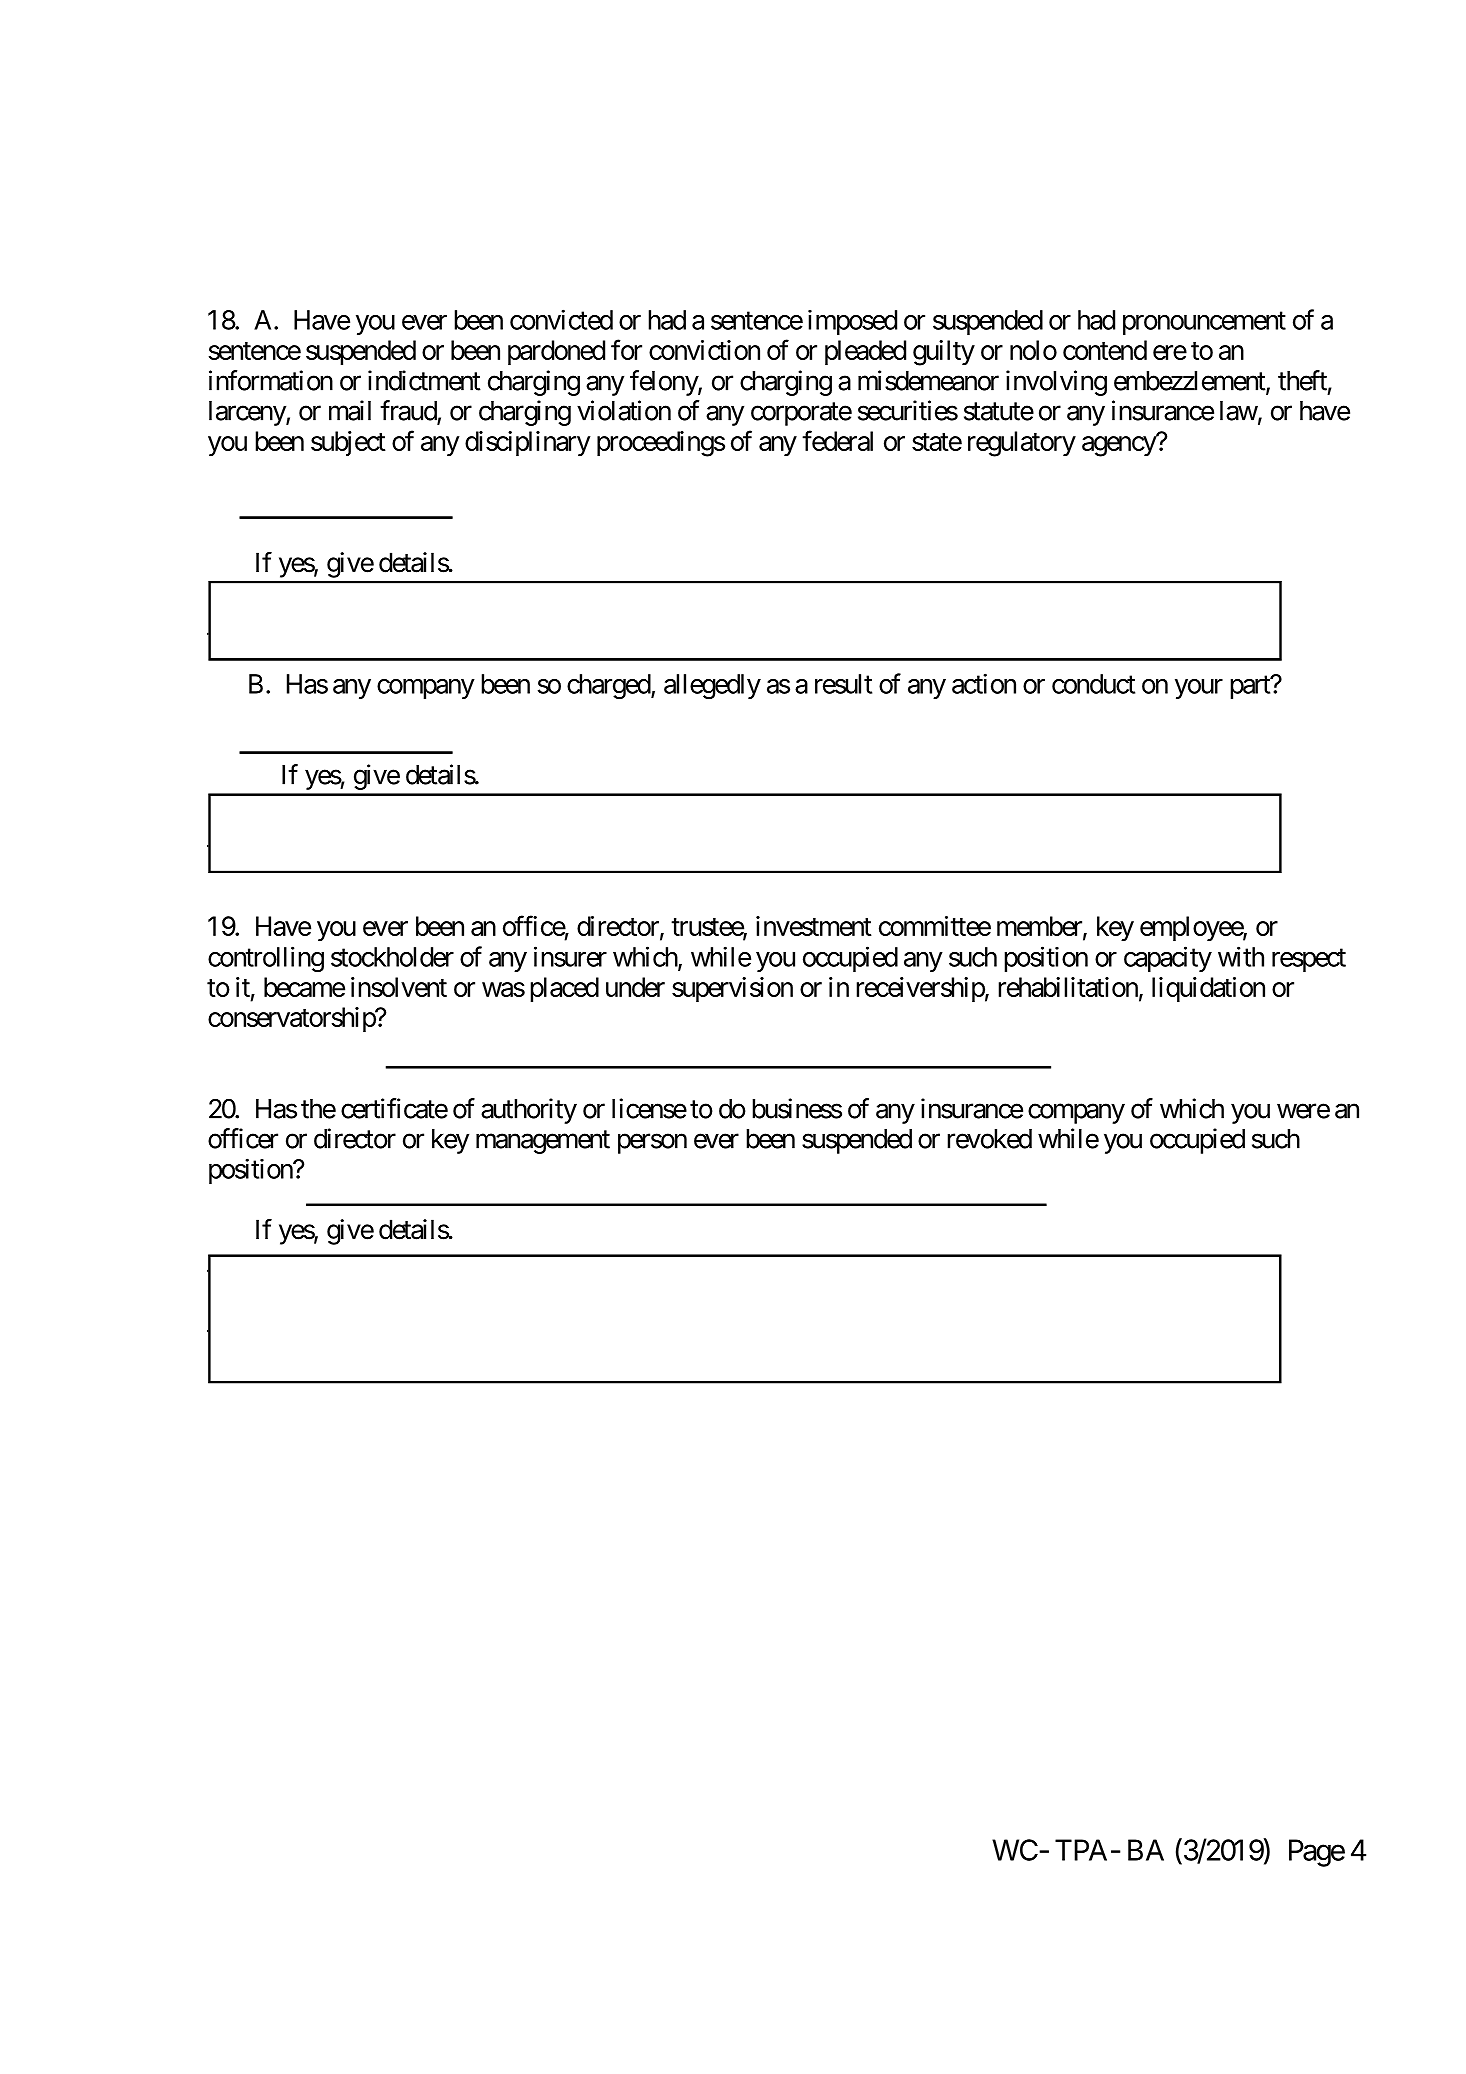 Image resolution: width=1466 pixels, height=2074 pixels. Describe the element at coordinates (1251, 687) in the document. I see `part` at that location.
